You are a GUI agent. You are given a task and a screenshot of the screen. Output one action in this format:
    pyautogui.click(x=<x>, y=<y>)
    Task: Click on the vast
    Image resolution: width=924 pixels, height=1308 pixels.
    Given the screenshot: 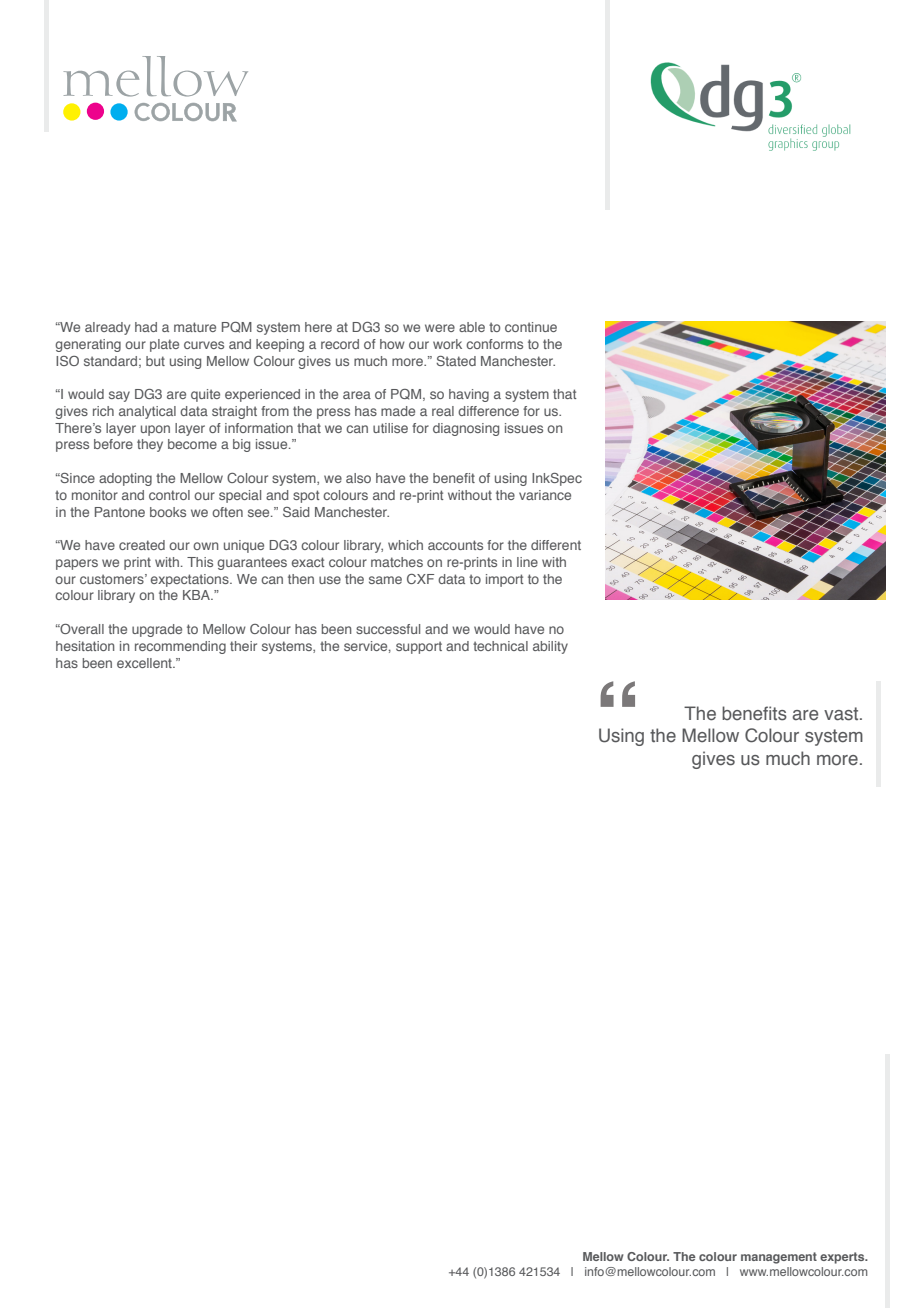 What is the action you would take?
    pyautogui.click(x=842, y=714)
